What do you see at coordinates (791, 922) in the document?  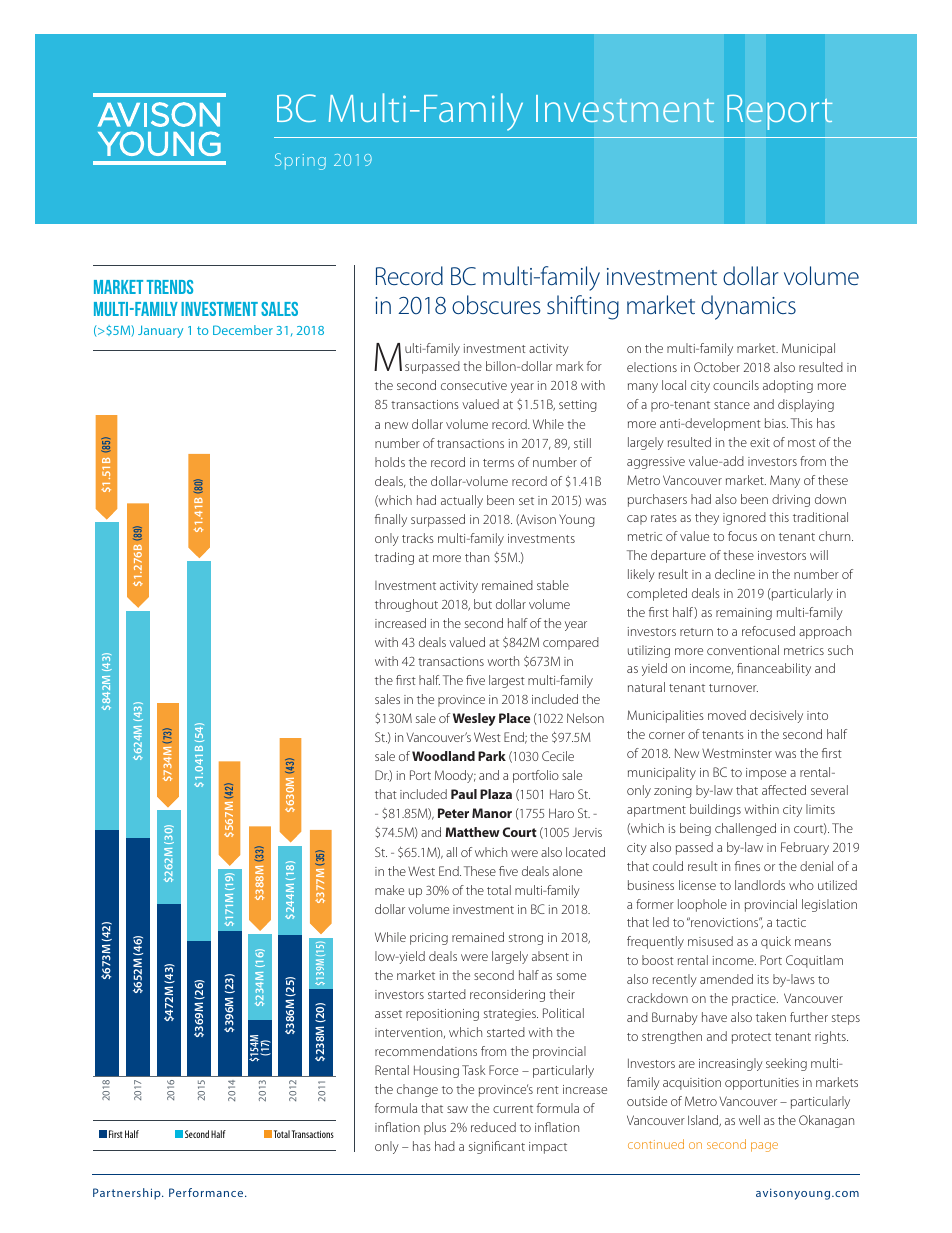 I see `tactic` at bounding box center [791, 922].
